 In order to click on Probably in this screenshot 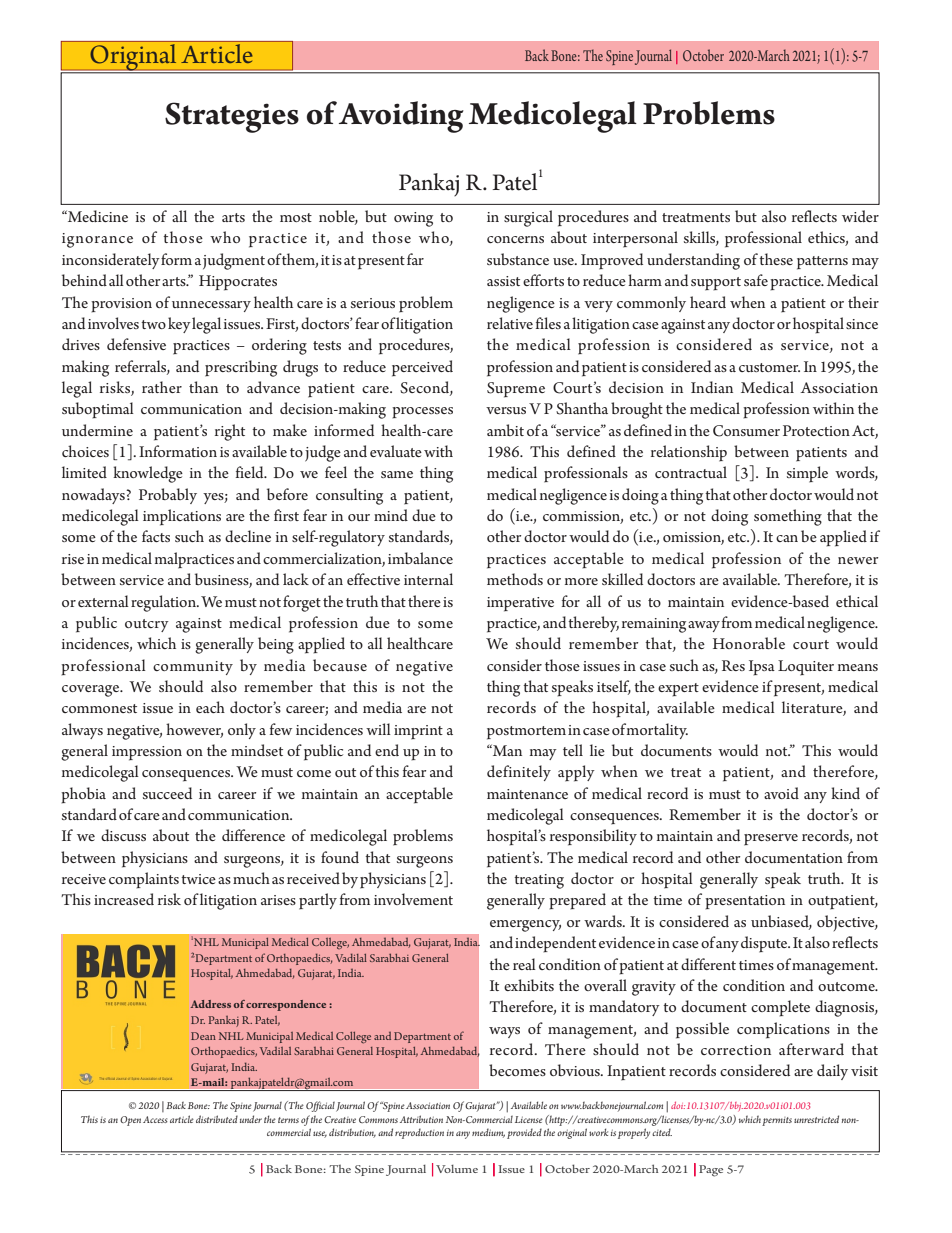, I will do `click(168, 496)`.
